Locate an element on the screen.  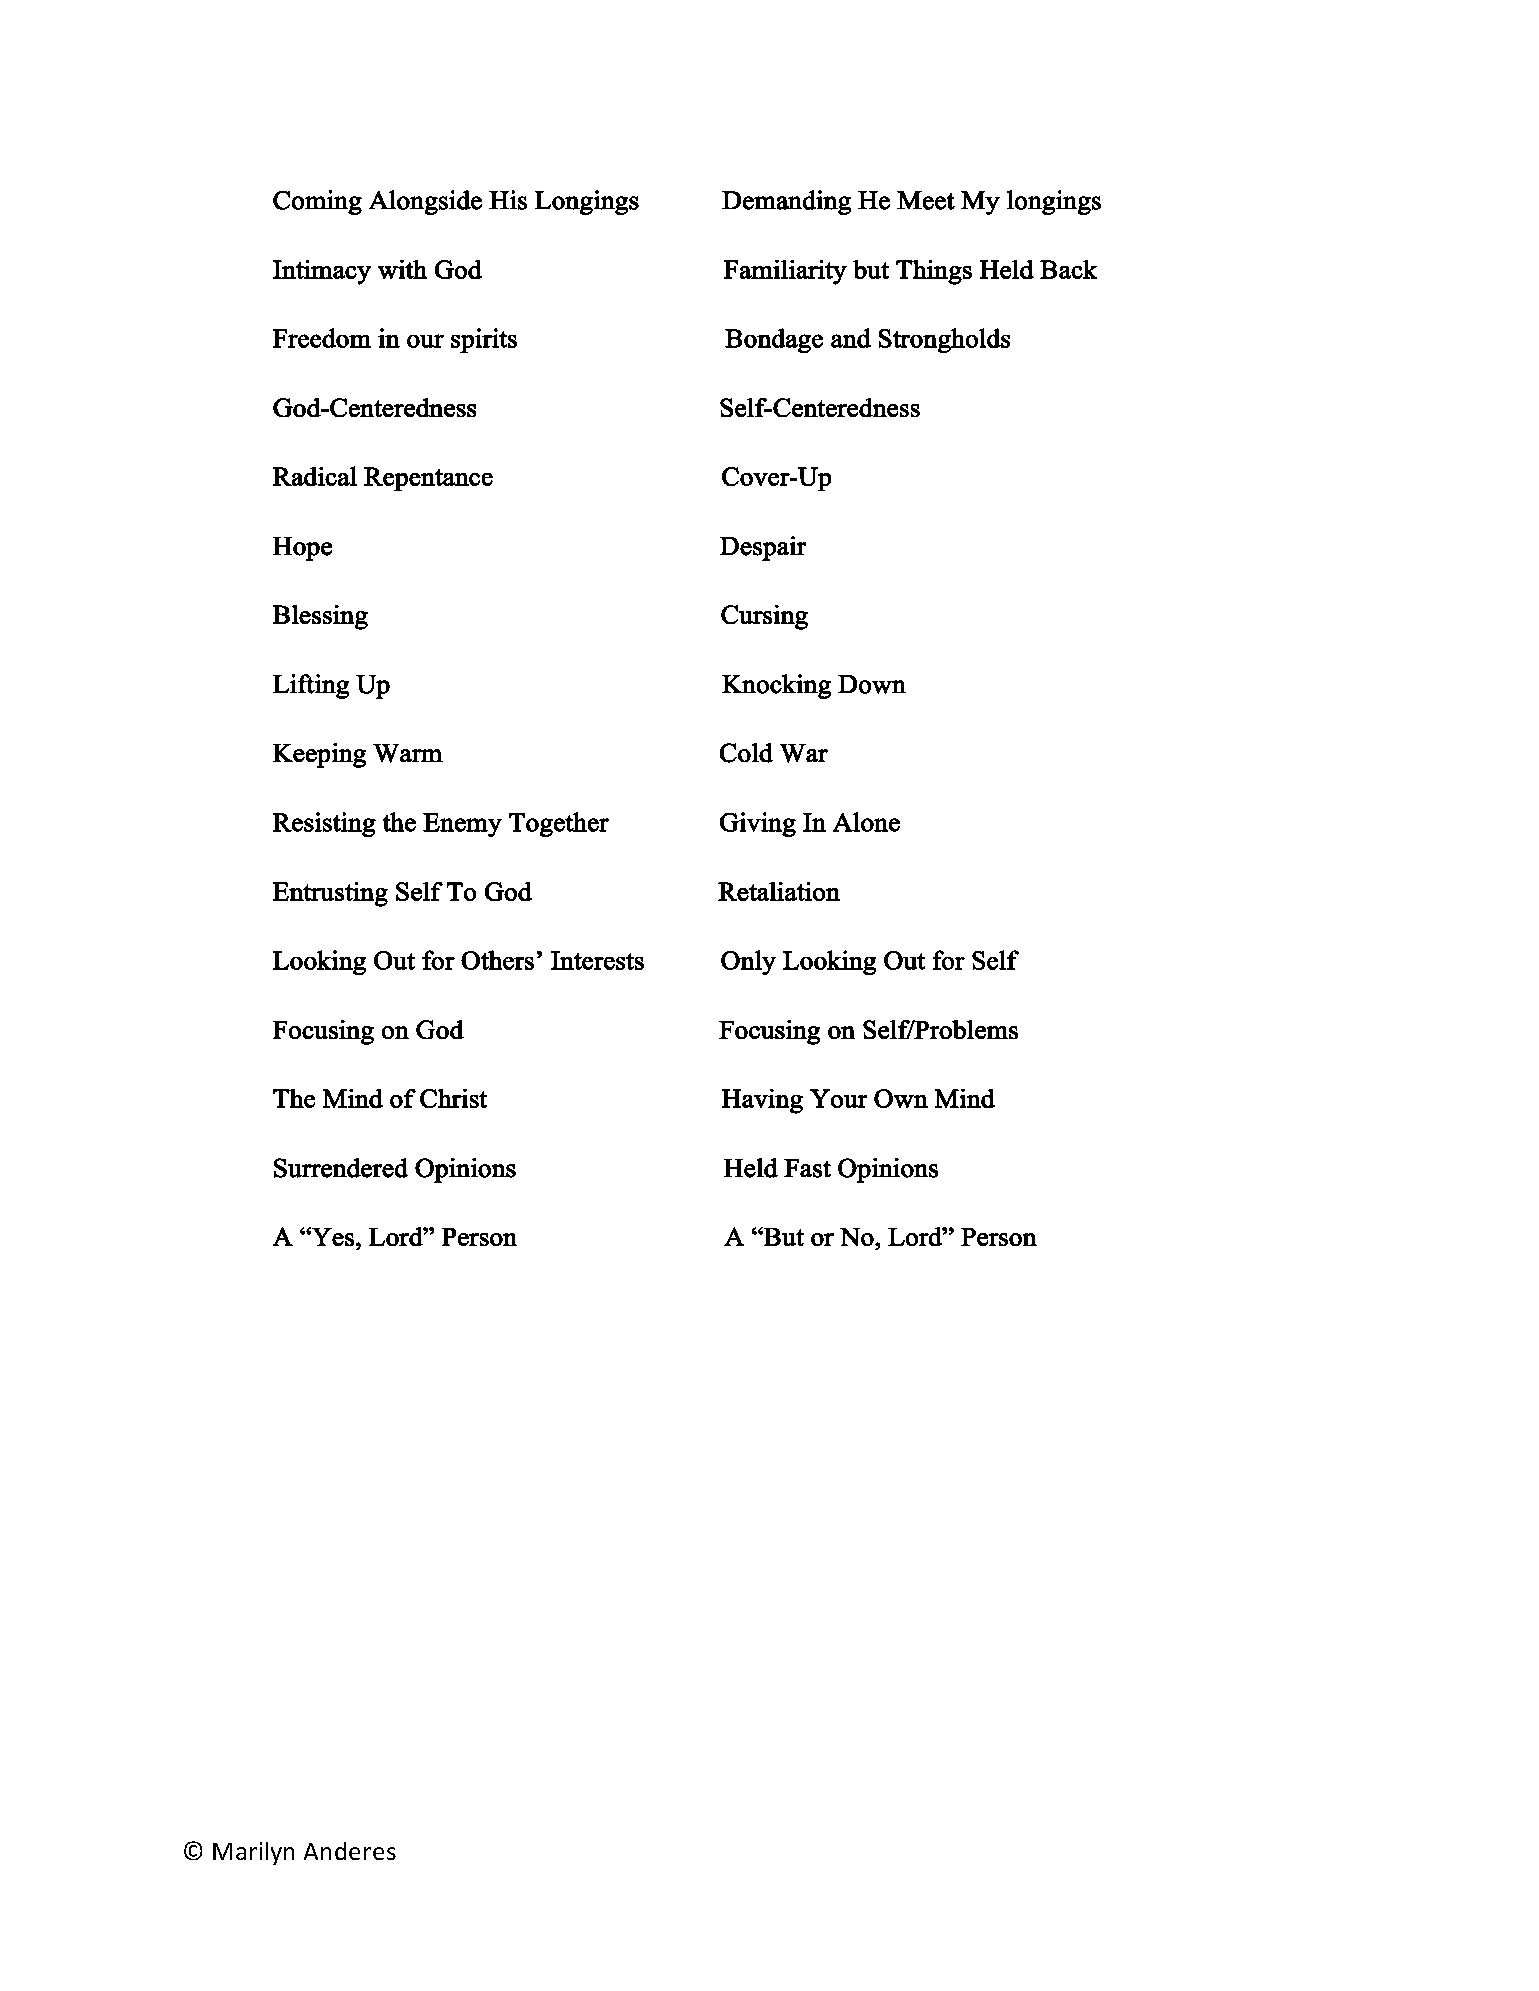
Entrusting is located at coordinates (330, 894).
